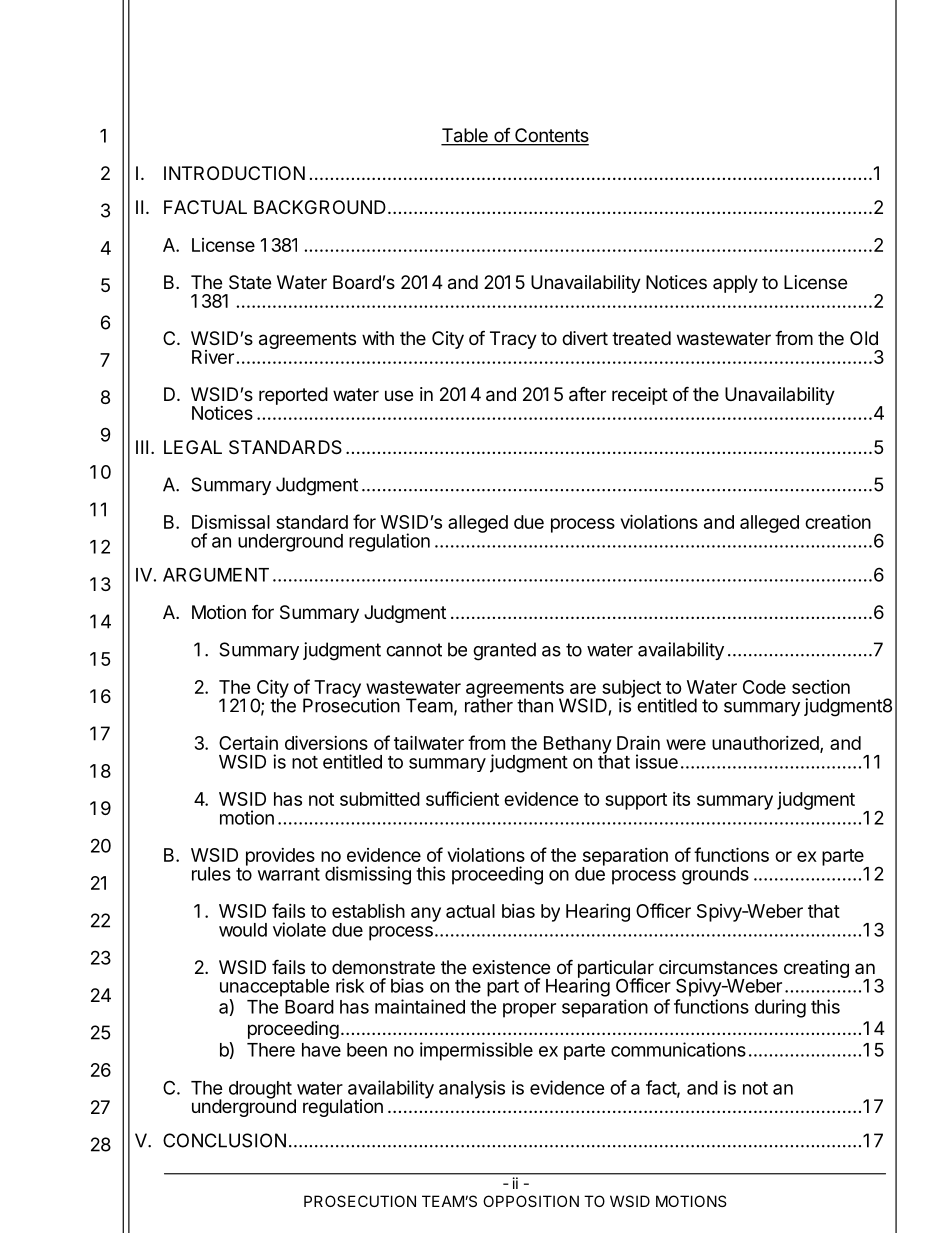  I want to click on Code, so click(764, 687).
